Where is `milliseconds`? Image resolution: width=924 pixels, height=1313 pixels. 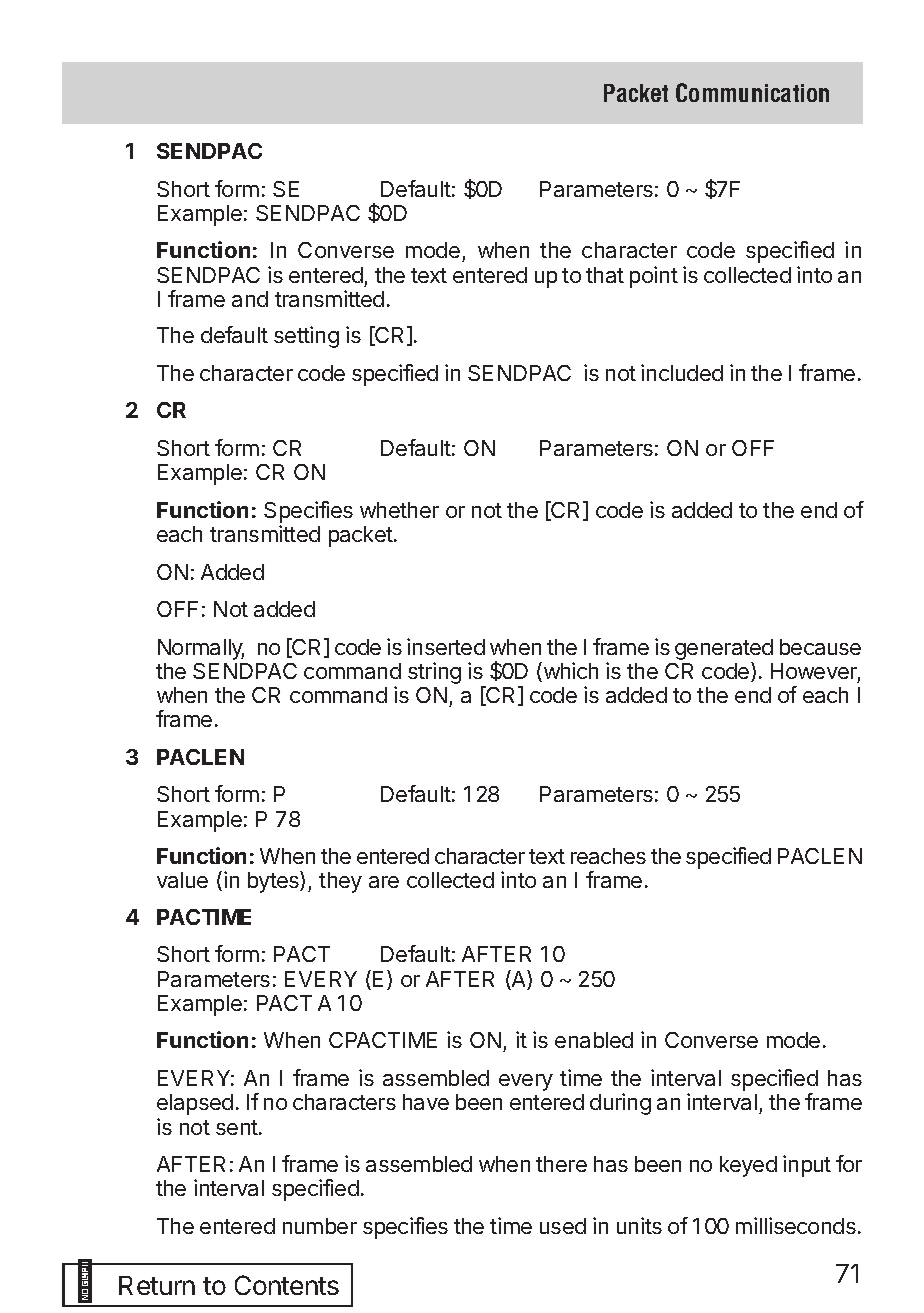
milliseconds is located at coordinates (796, 1225).
